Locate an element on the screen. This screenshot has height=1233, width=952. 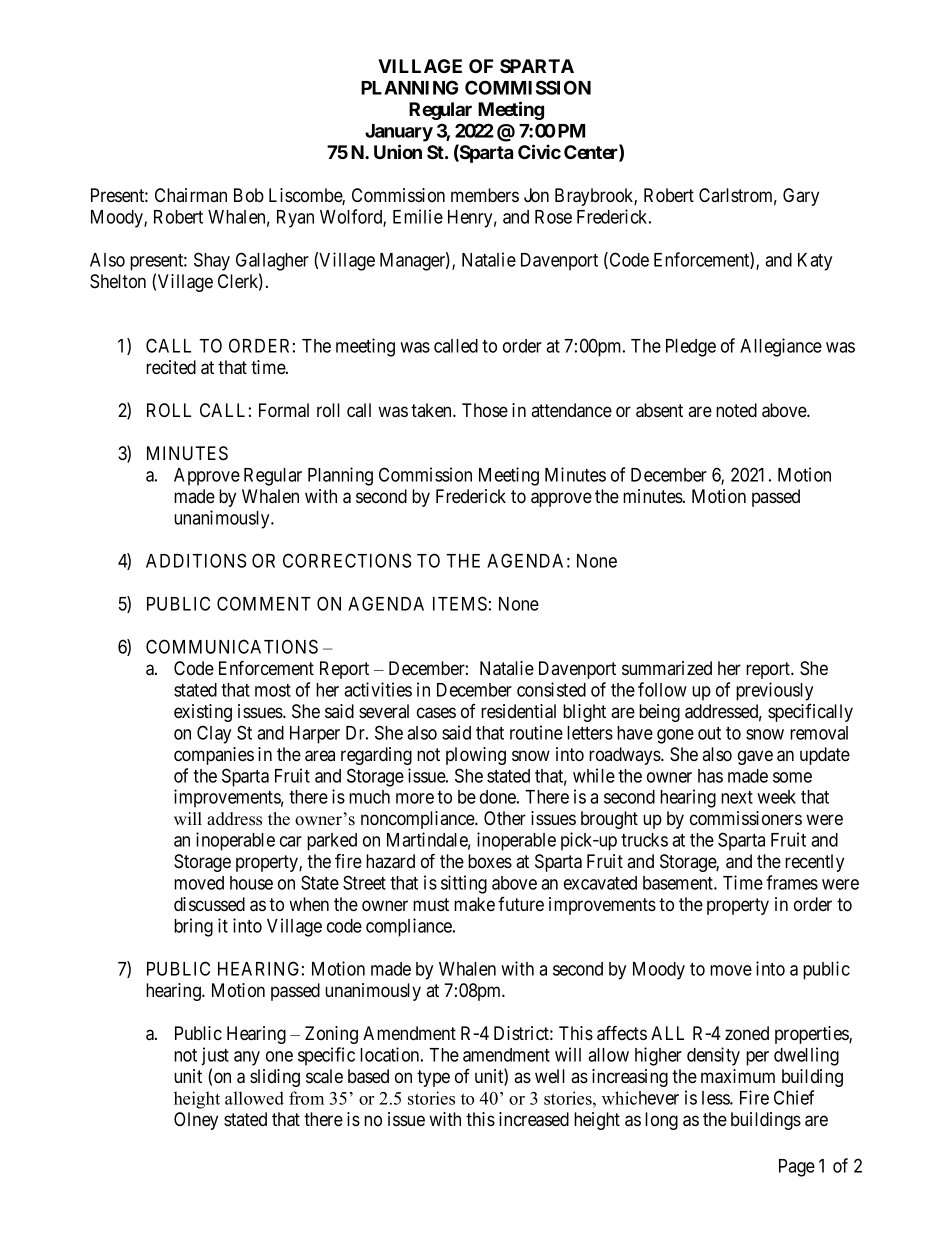
COMMUNICATIONS is located at coordinates (232, 646).
